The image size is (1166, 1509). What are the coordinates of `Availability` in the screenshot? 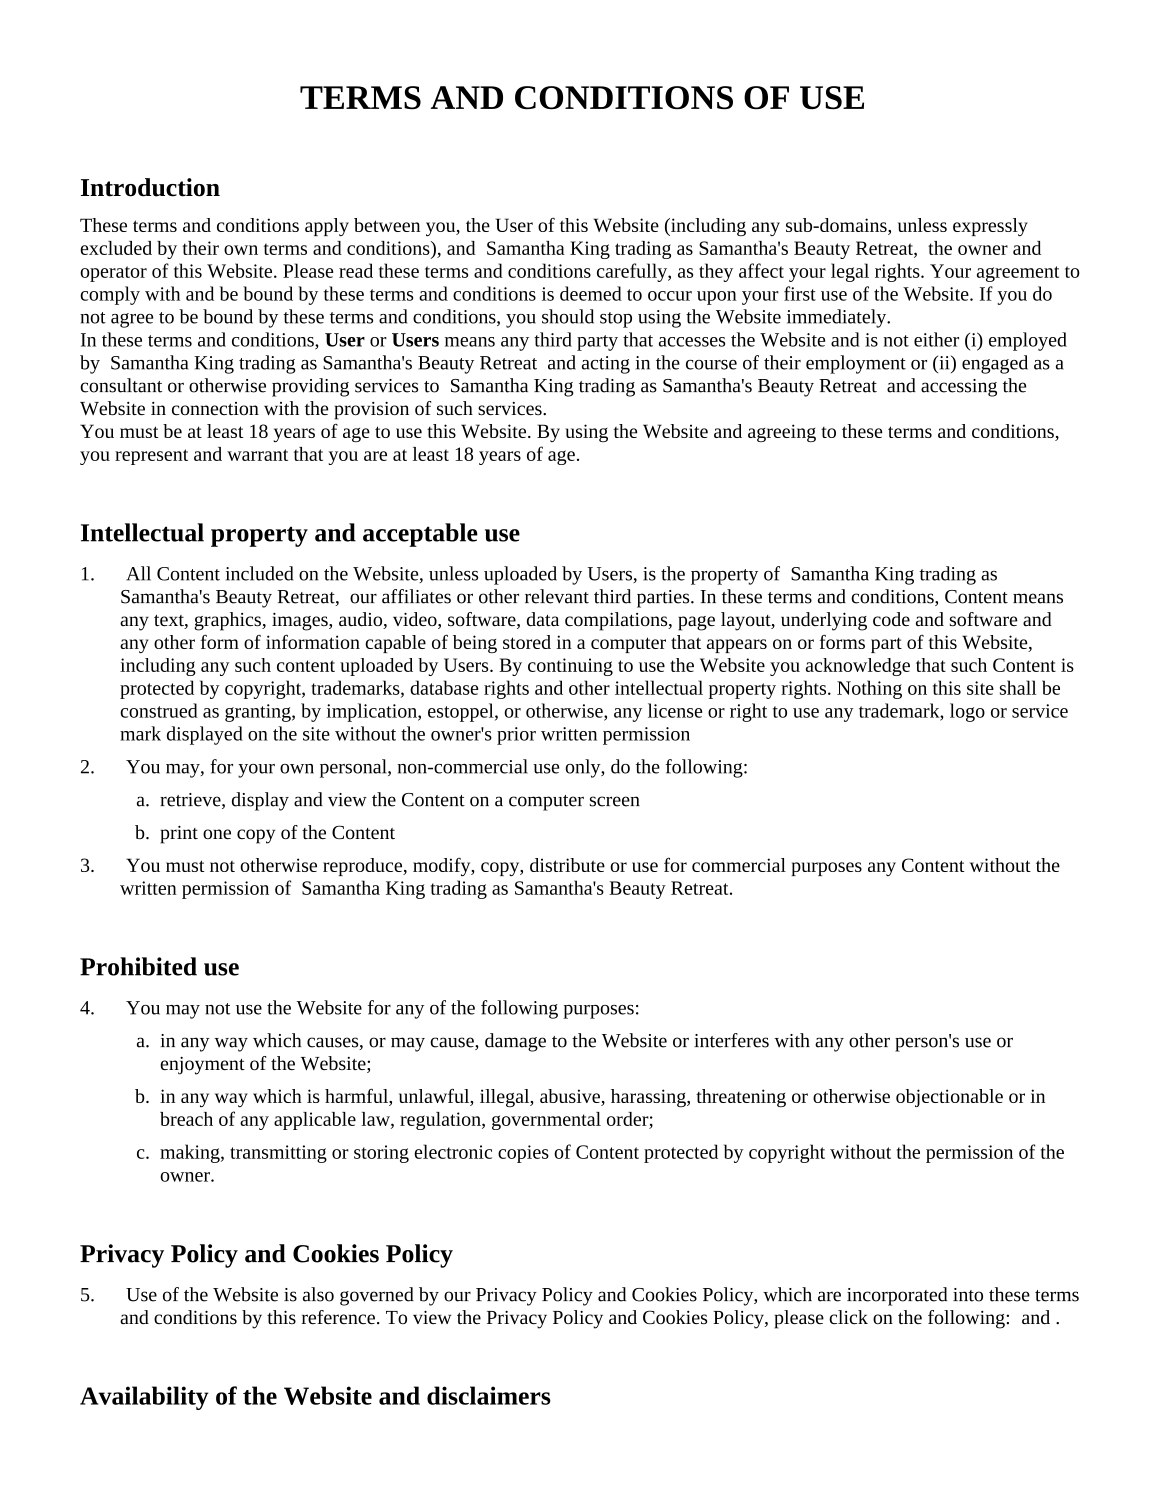 It's located at (144, 1398).
